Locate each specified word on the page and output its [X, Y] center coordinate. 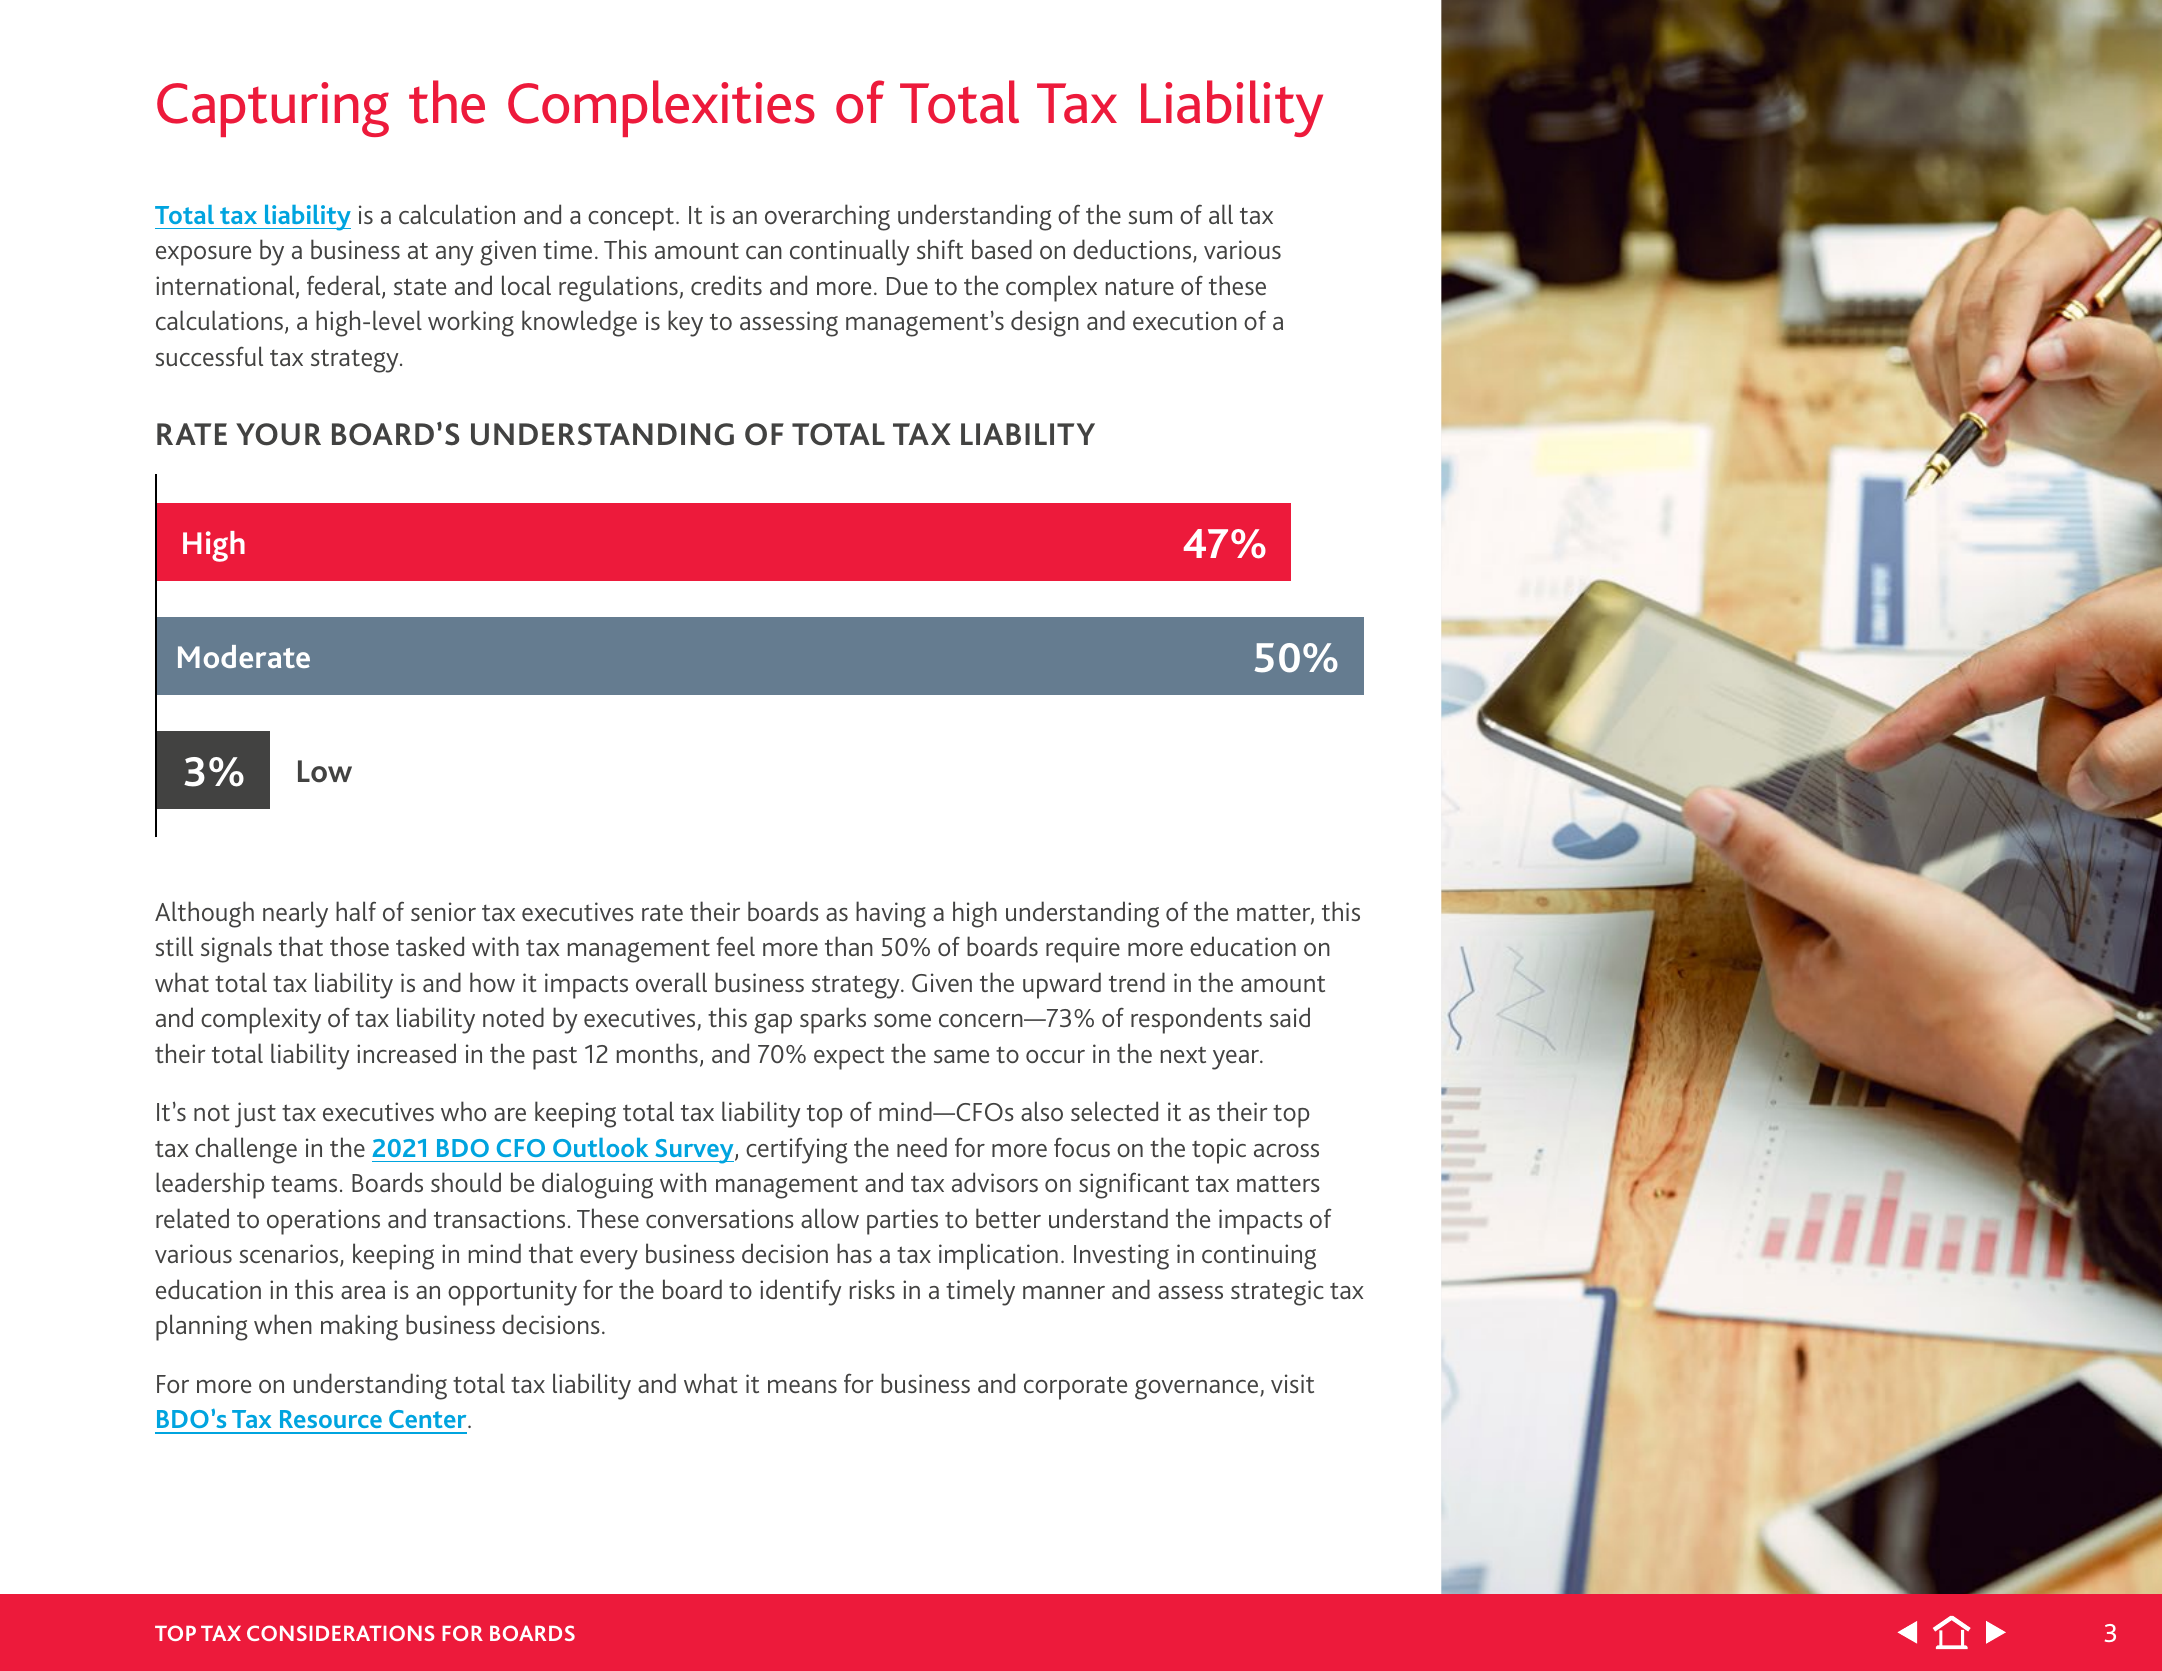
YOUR [278, 434]
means [802, 1386]
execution [1185, 320]
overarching [827, 217]
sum [1150, 217]
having [891, 914]
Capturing [273, 109]
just [255, 1115]
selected [1114, 1111]
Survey [694, 1151]
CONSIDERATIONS [341, 1633]
